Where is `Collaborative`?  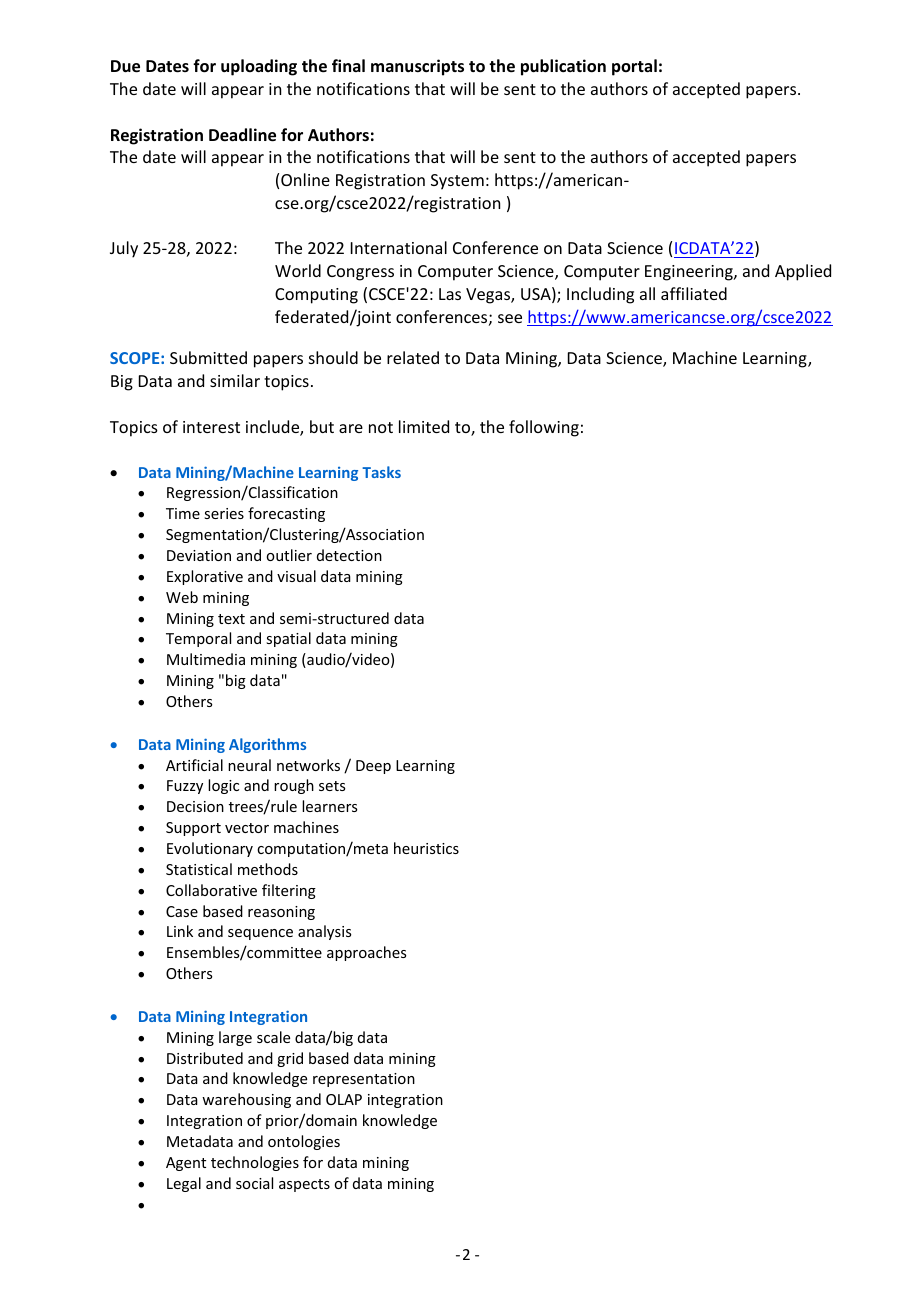 Collaborative is located at coordinates (211, 890).
